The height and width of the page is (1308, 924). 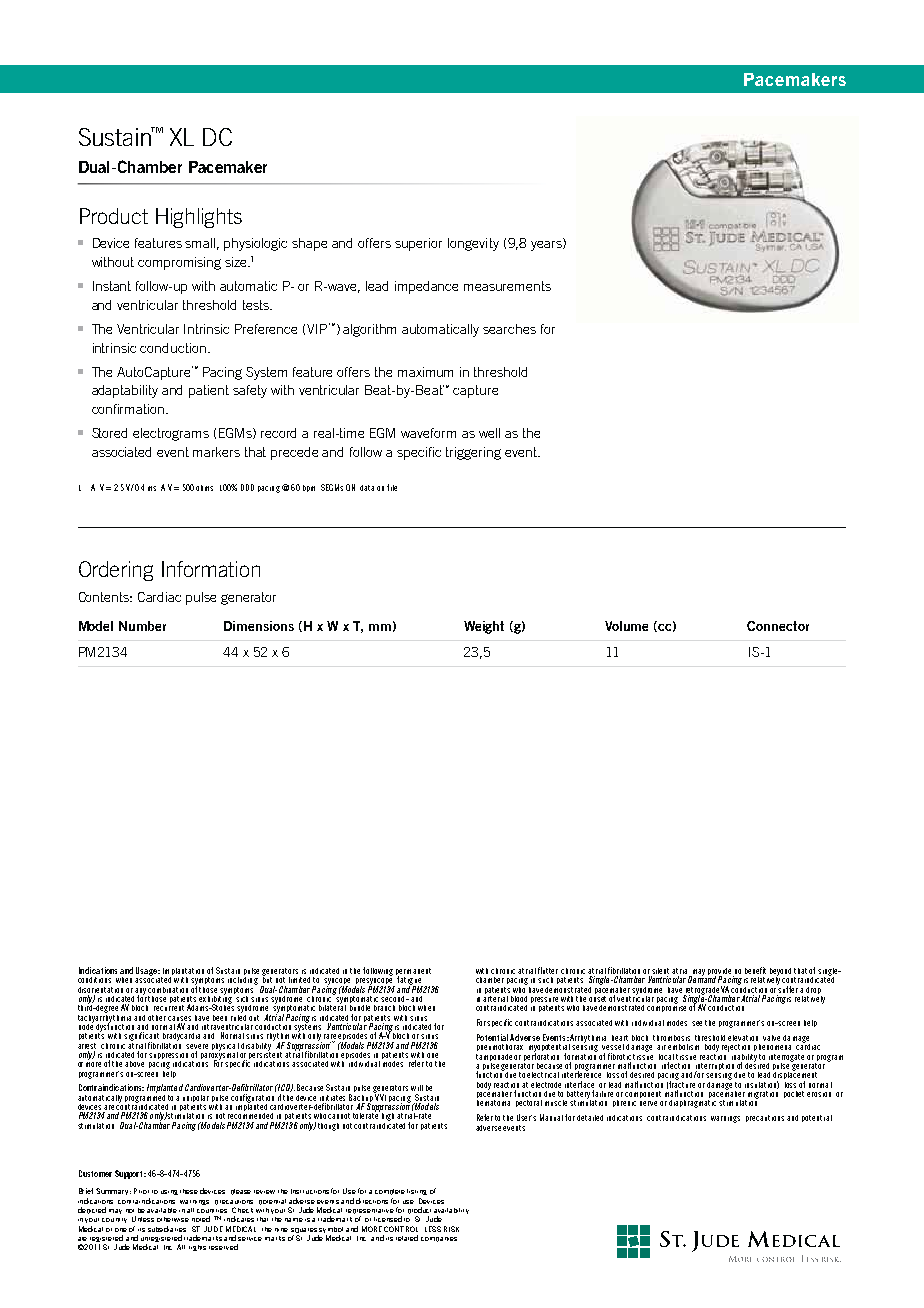 What do you see at coordinates (142, 626) in the page?
I see `Number` at bounding box center [142, 626].
